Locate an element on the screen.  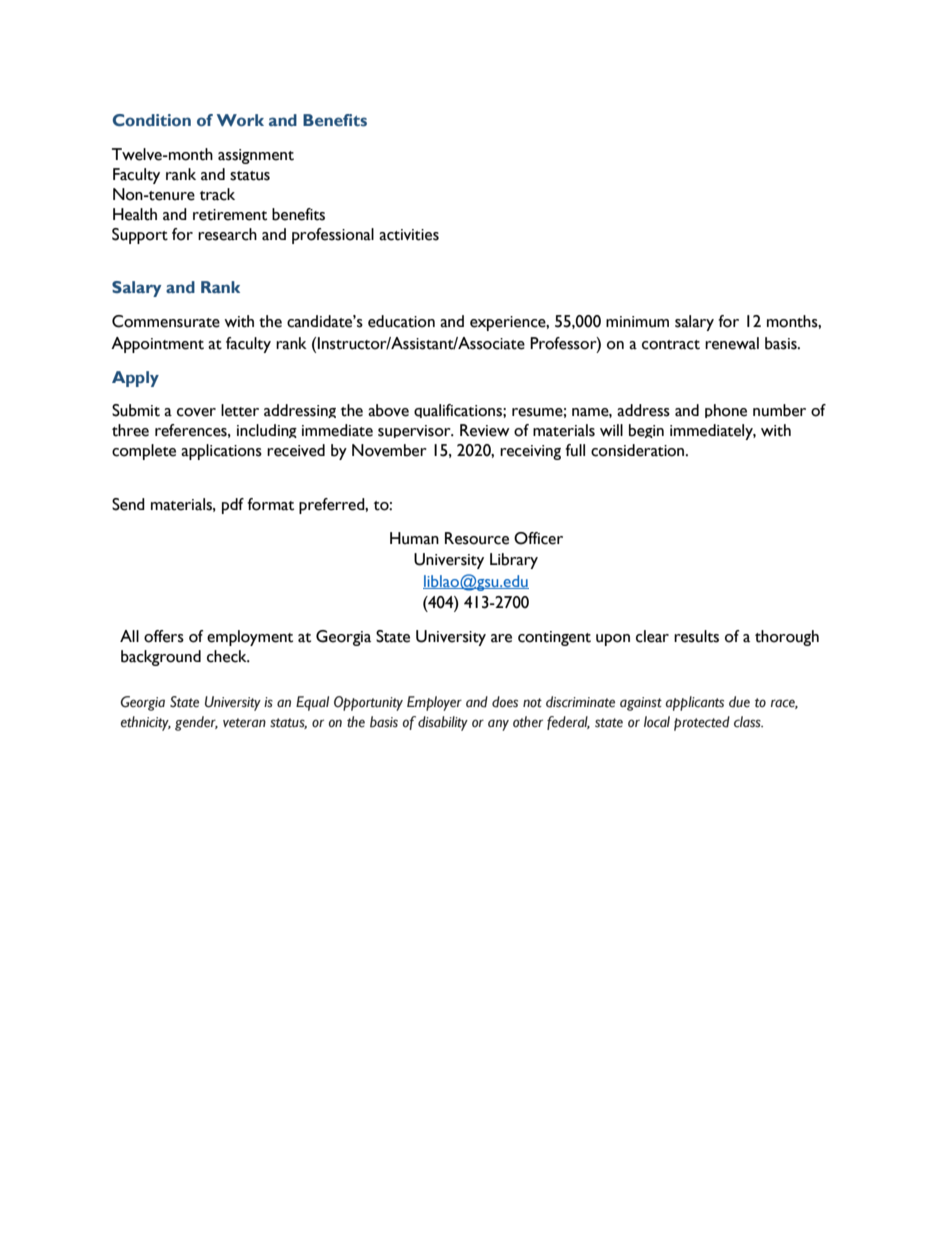
Work is located at coordinates (240, 120).
